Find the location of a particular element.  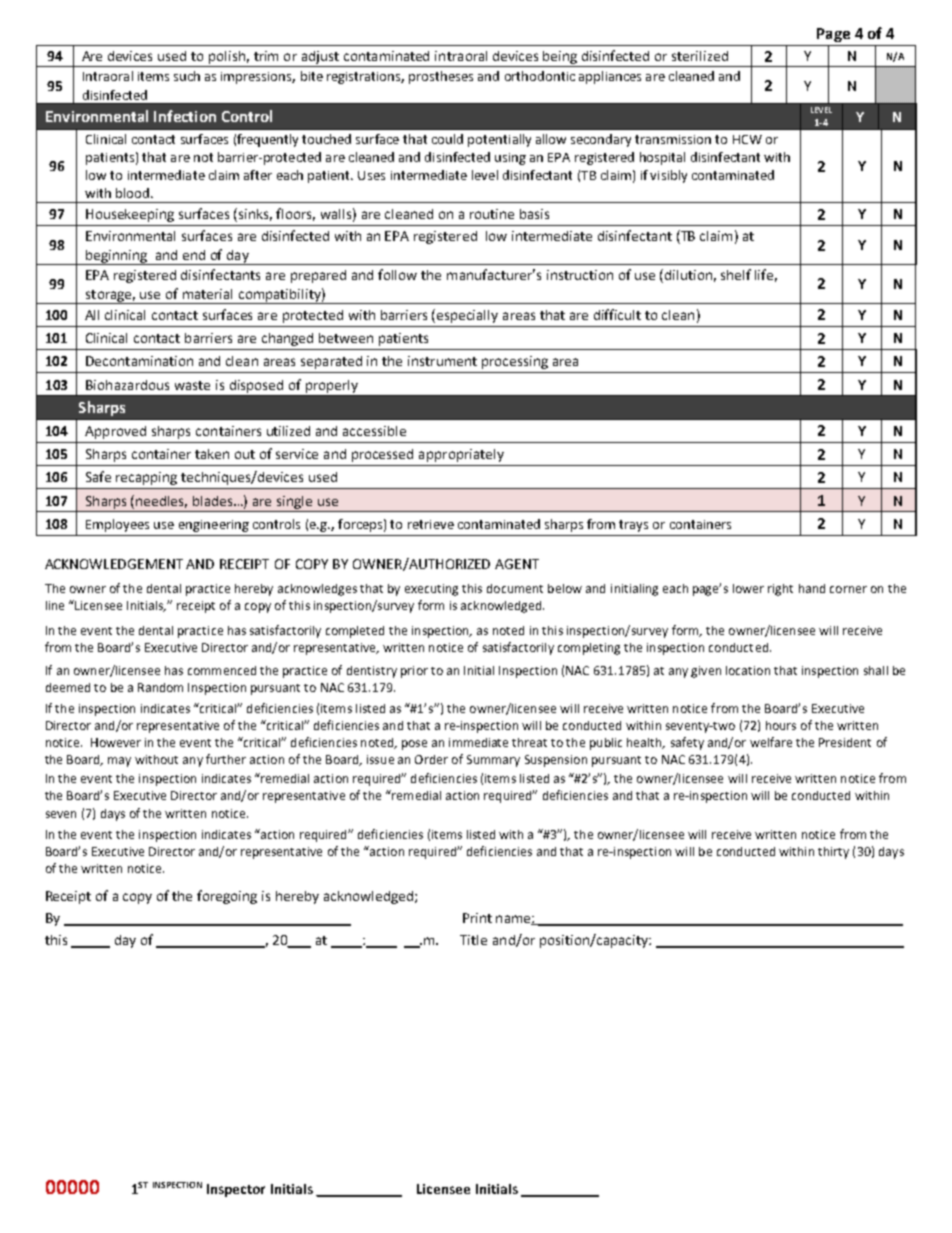

sterilized is located at coordinates (700, 56).
